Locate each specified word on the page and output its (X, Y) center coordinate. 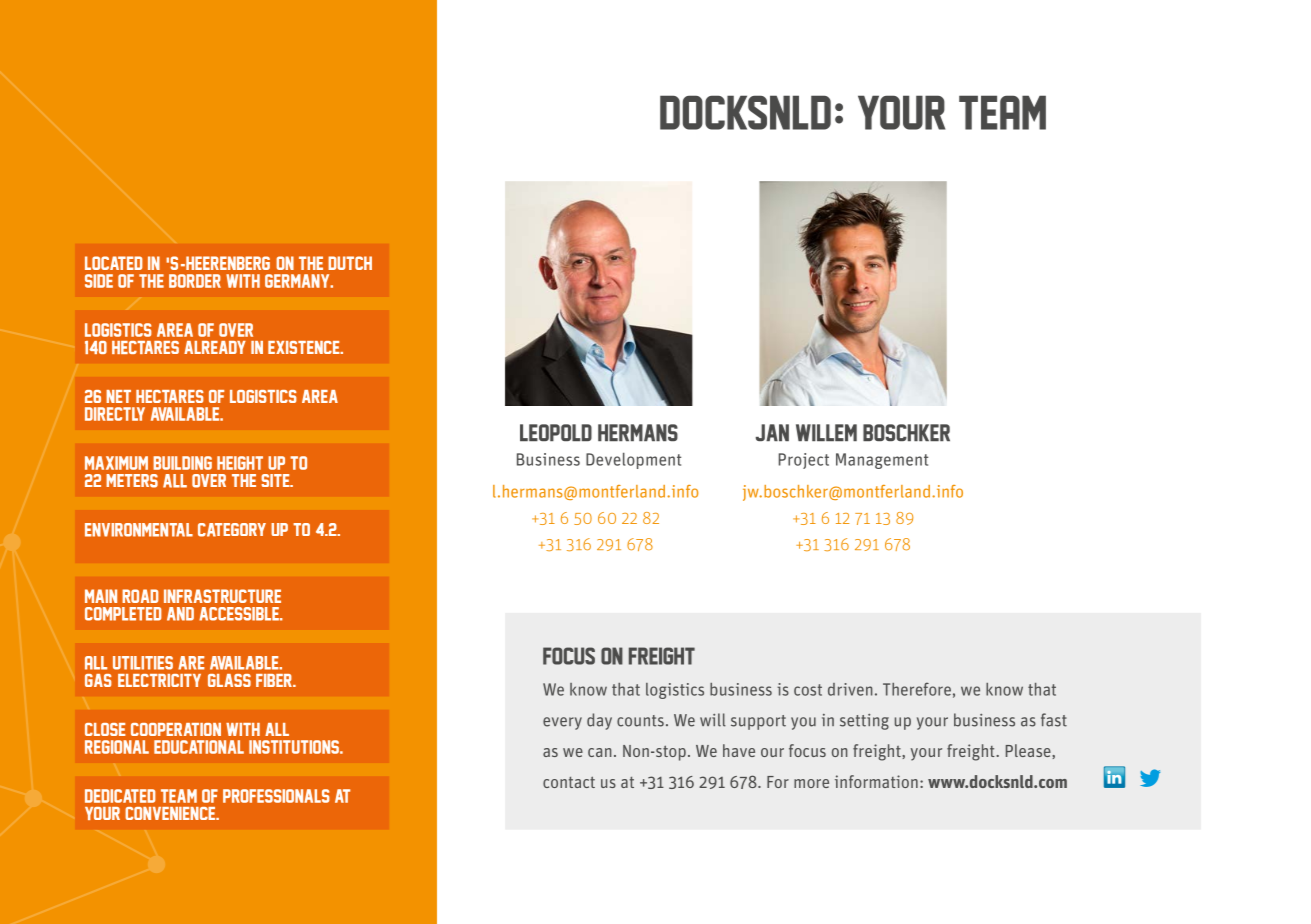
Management (882, 461)
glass (229, 680)
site (276, 480)
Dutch (350, 263)
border (195, 281)
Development (633, 461)
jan (772, 432)
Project (804, 461)
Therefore (917, 689)
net (118, 396)
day (599, 721)
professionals (276, 796)
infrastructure (222, 596)
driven (850, 689)
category (232, 530)
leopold (556, 432)
